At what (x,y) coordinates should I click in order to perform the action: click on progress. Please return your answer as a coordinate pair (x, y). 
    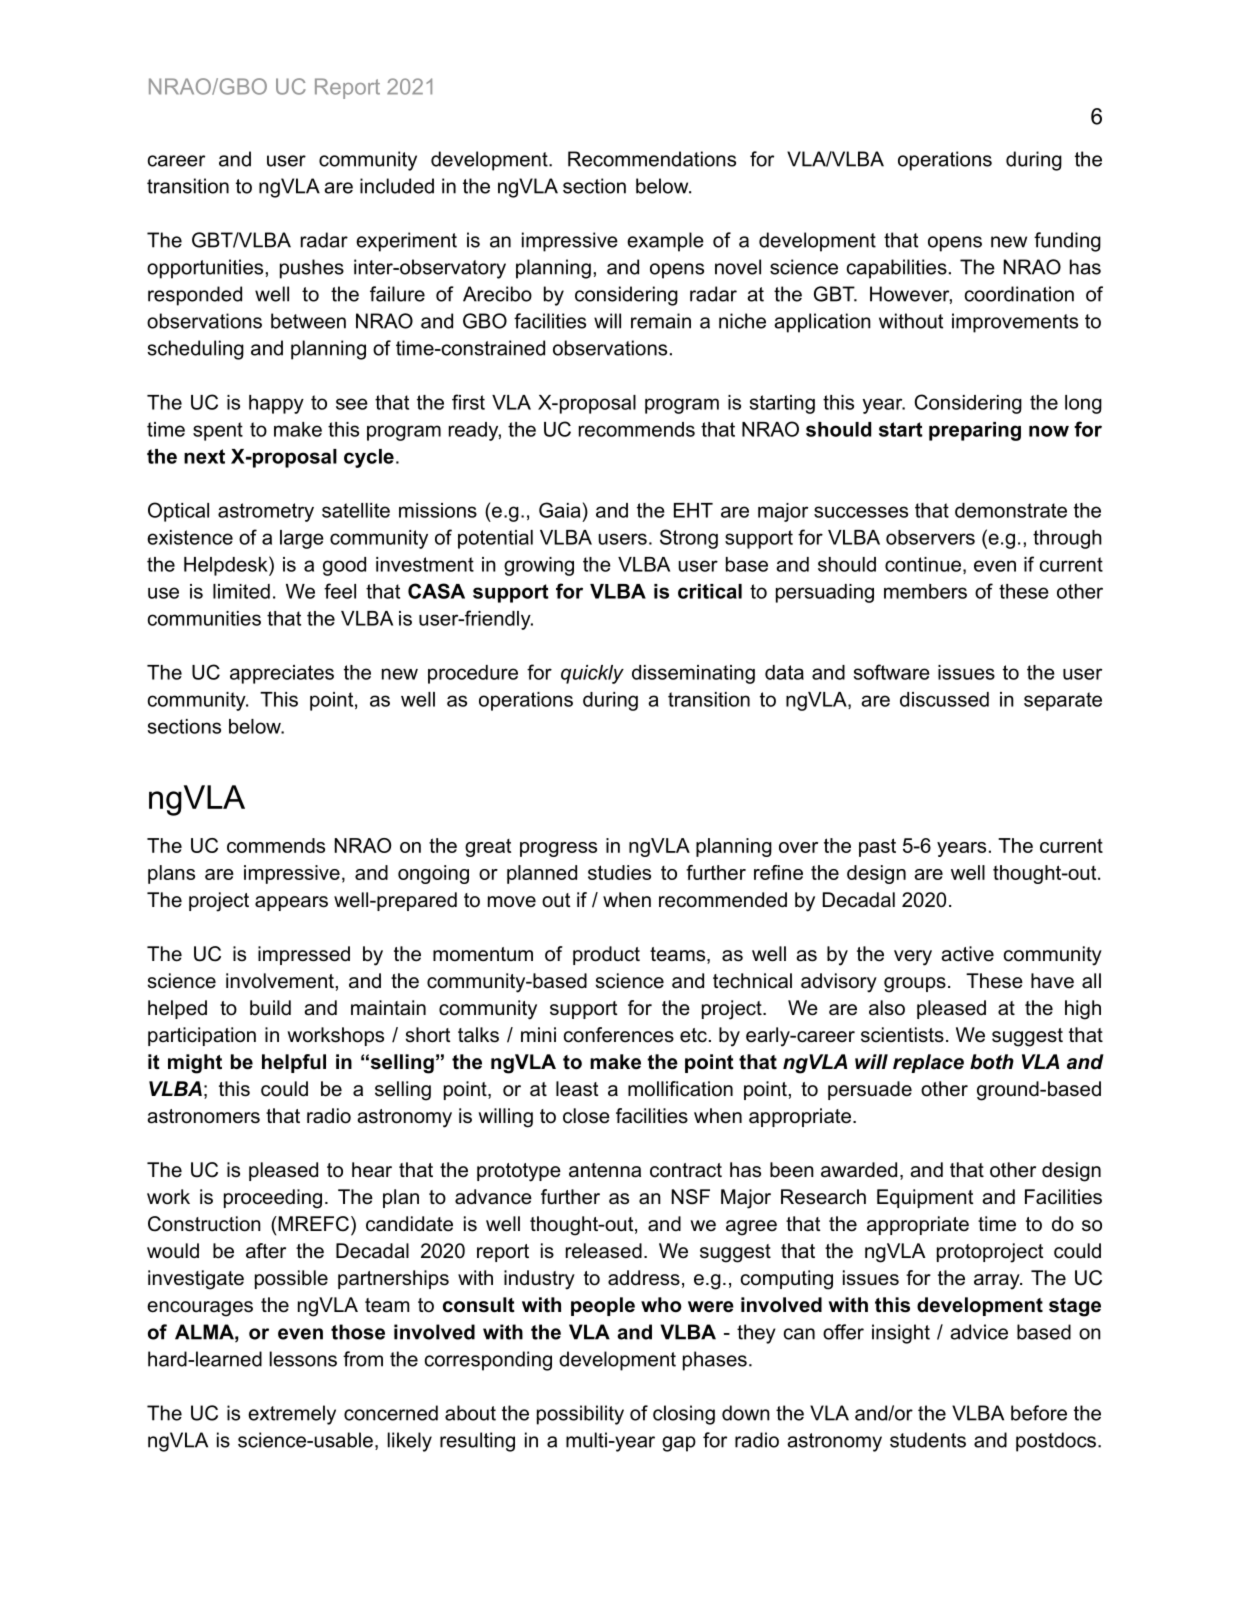
    Looking at the image, I should click on (558, 849).
